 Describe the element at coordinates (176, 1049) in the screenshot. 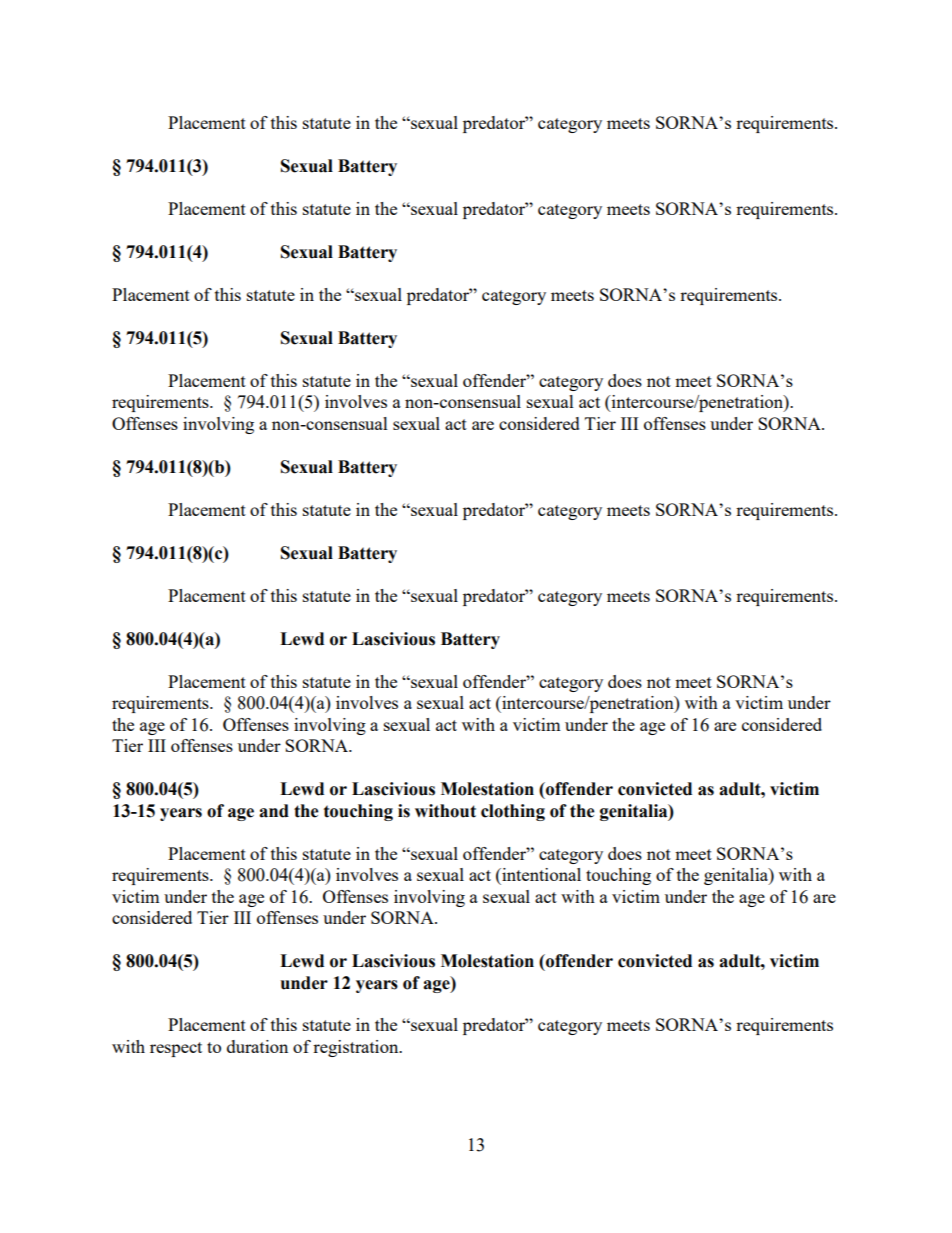

I see `respect` at that location.
